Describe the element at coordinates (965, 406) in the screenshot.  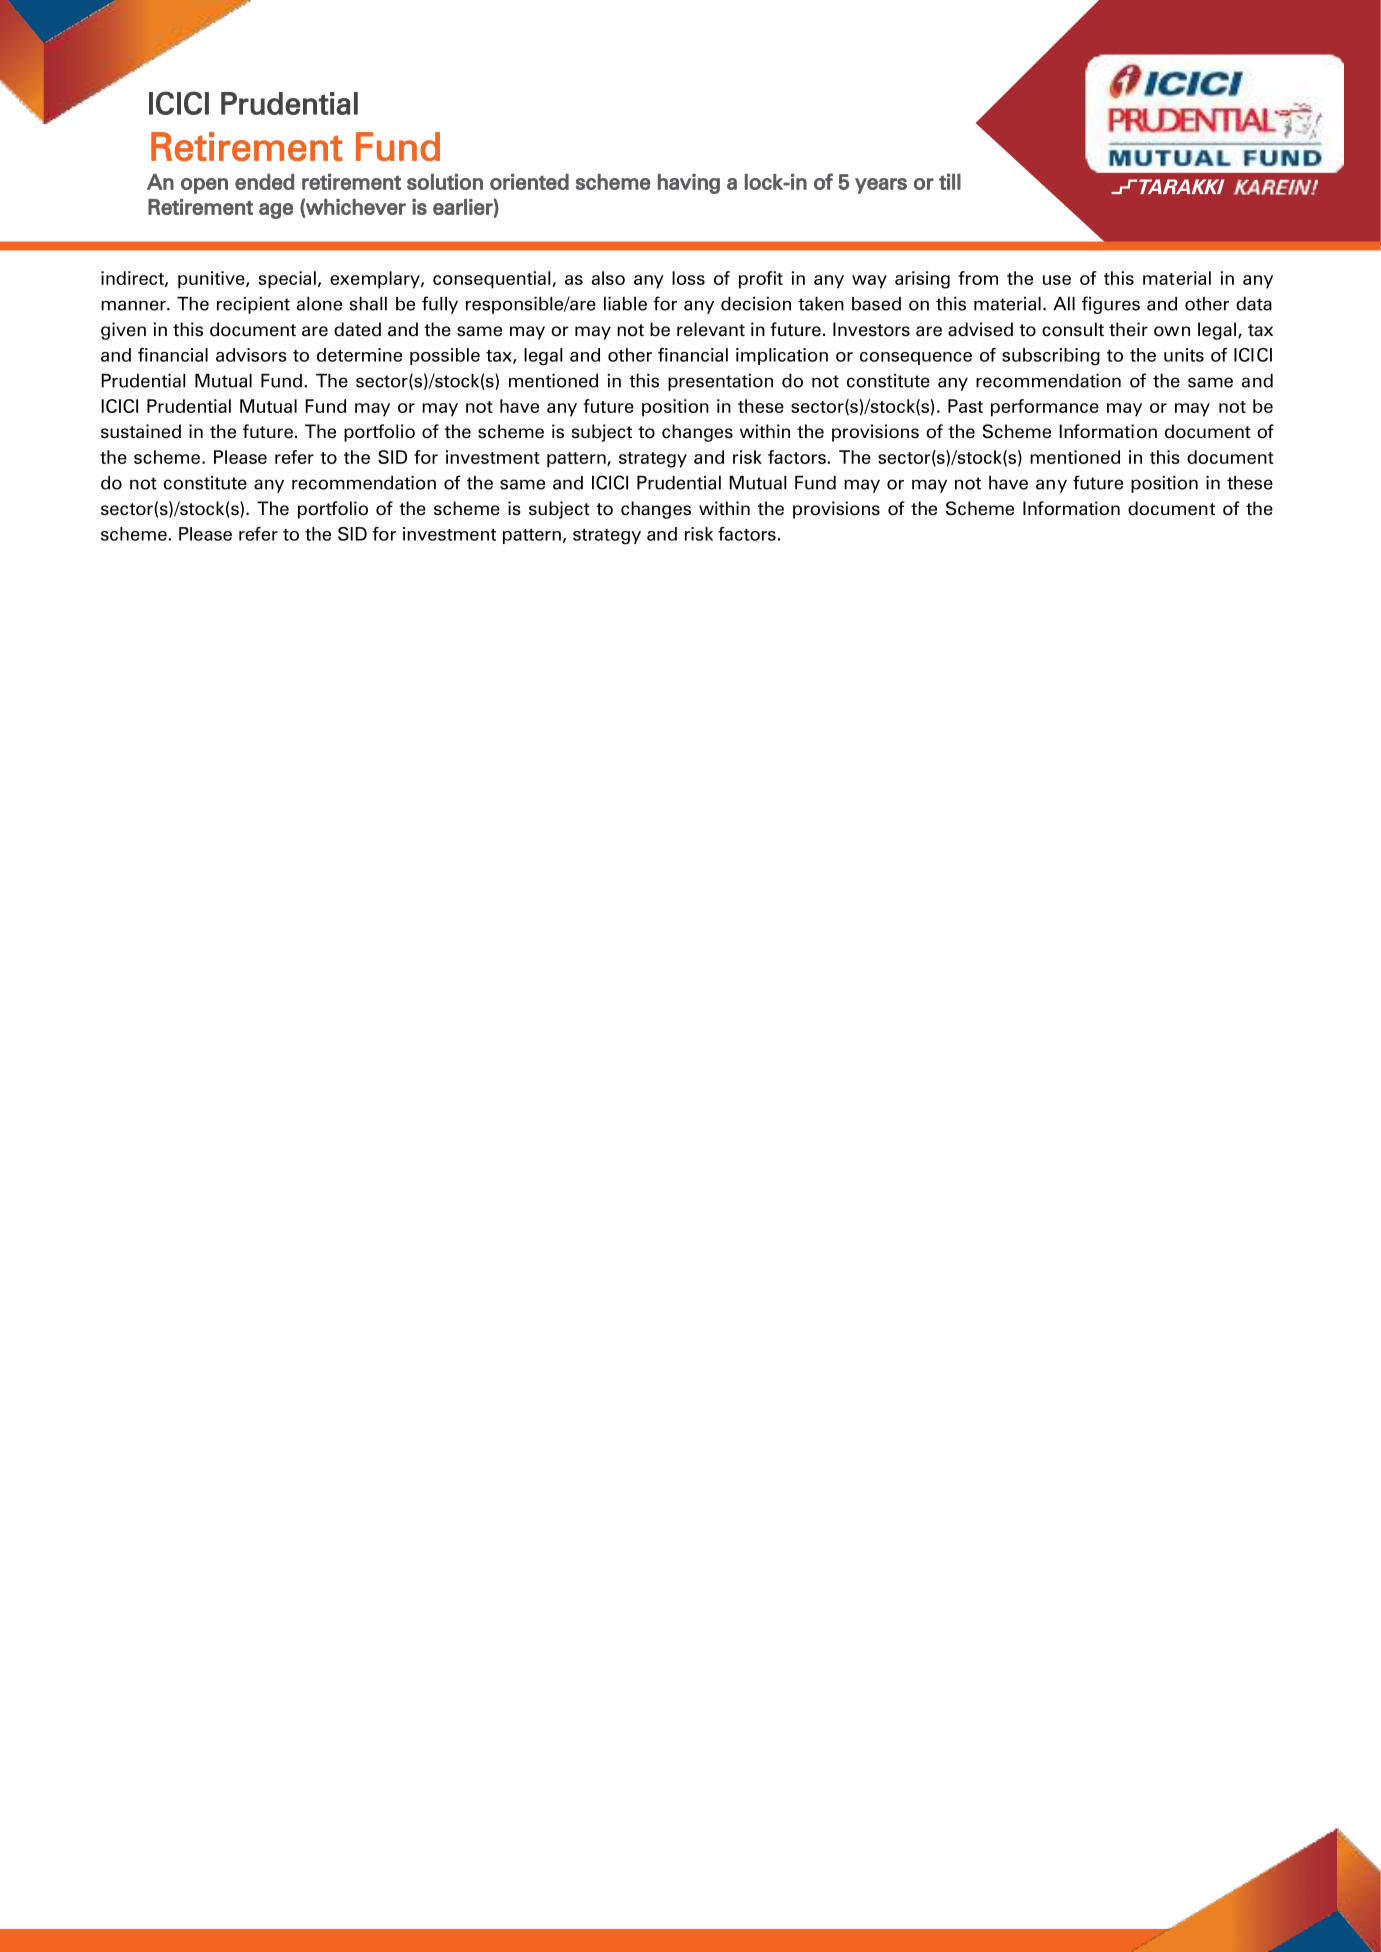
I see `Past` at that location.
